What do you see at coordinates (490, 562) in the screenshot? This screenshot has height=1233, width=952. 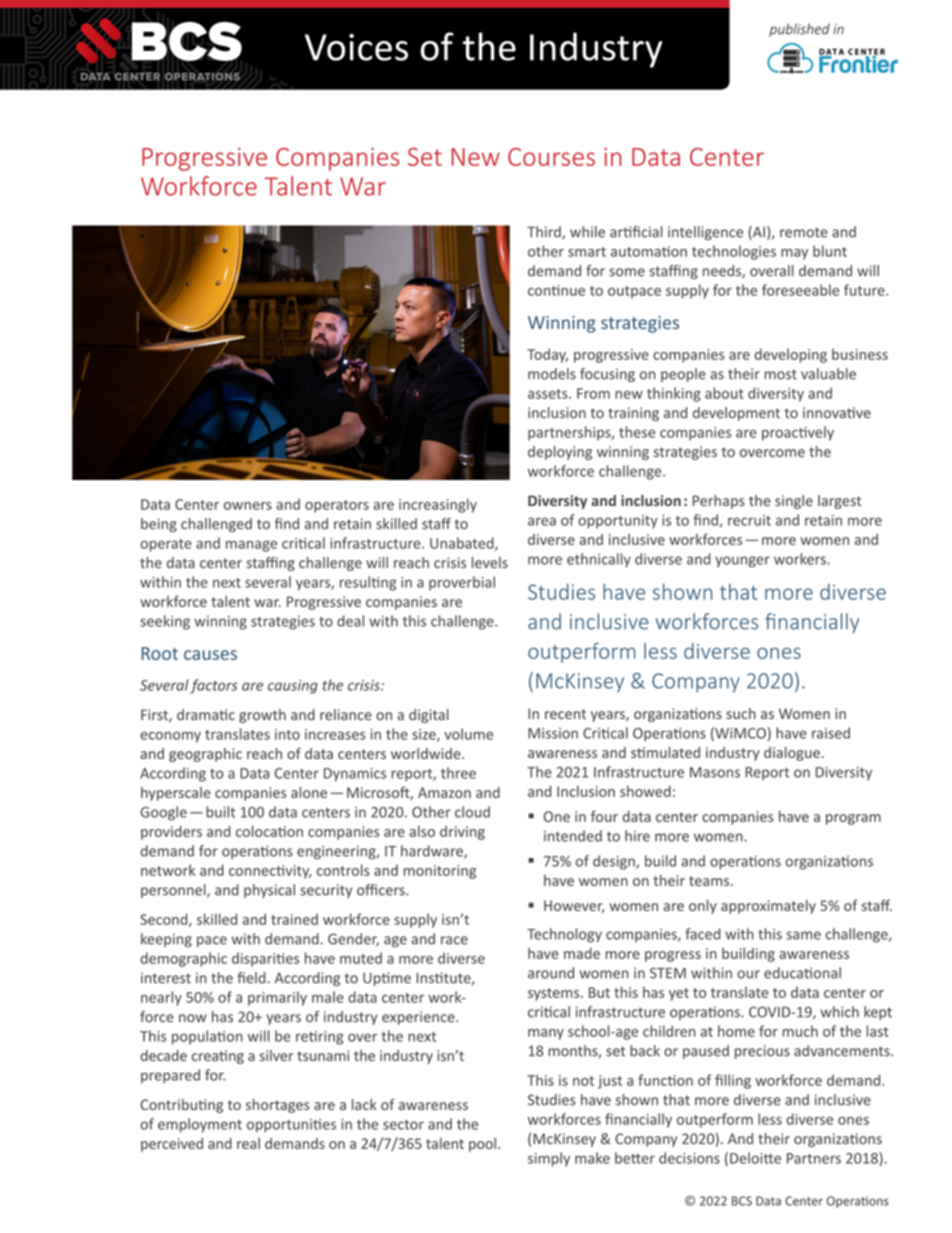 I see `levels` at bounding box center [490, 562].
